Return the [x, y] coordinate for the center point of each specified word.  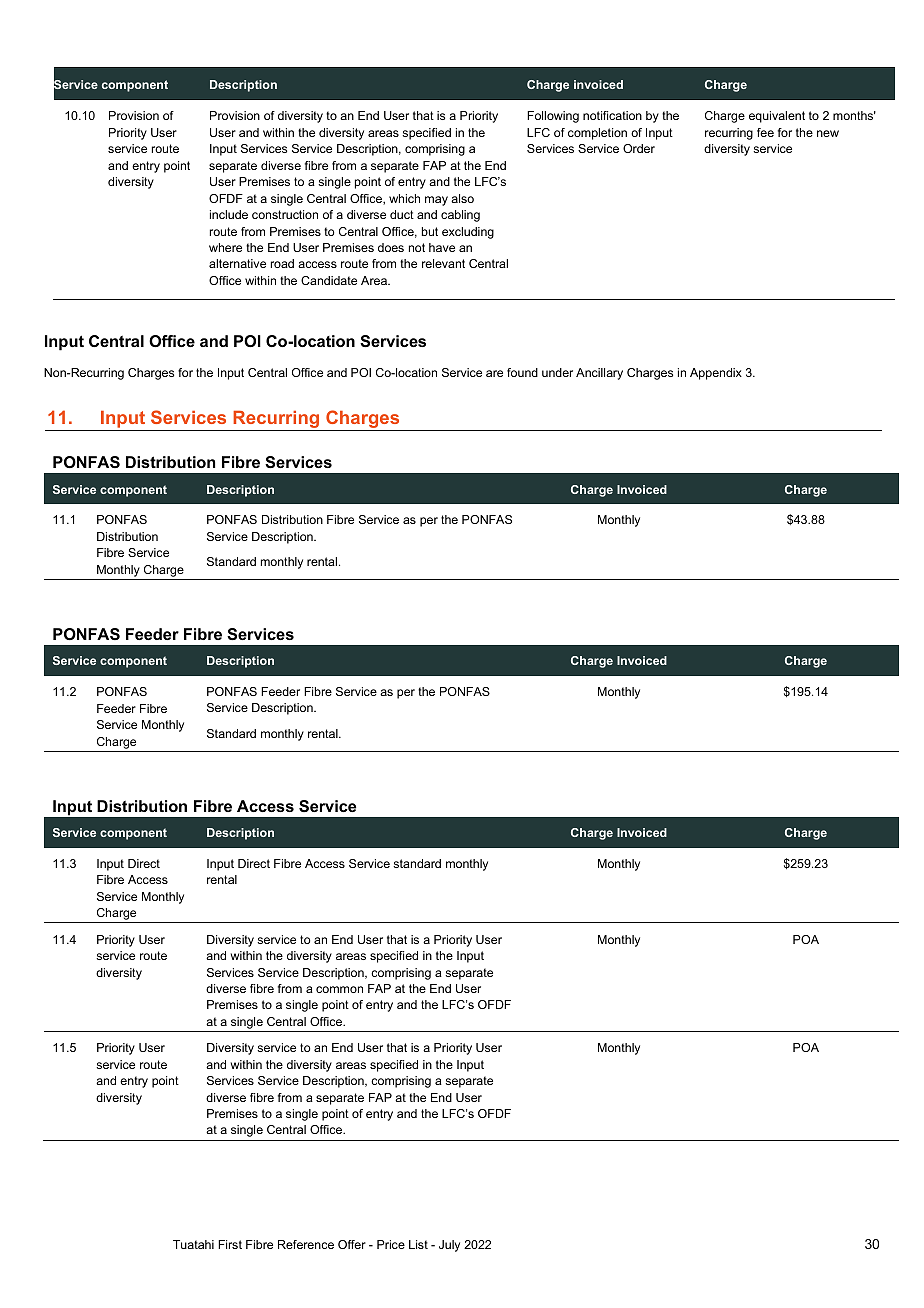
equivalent [777, 117]
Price [391, 1244]
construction [285, 214]
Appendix [716, 374]
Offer [352, 1244]
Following [553, 117]
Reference [306, 1244]
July [449, 1246]
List [418, 1244]
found [522, 372]
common [339, 989]
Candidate [329, 280]
